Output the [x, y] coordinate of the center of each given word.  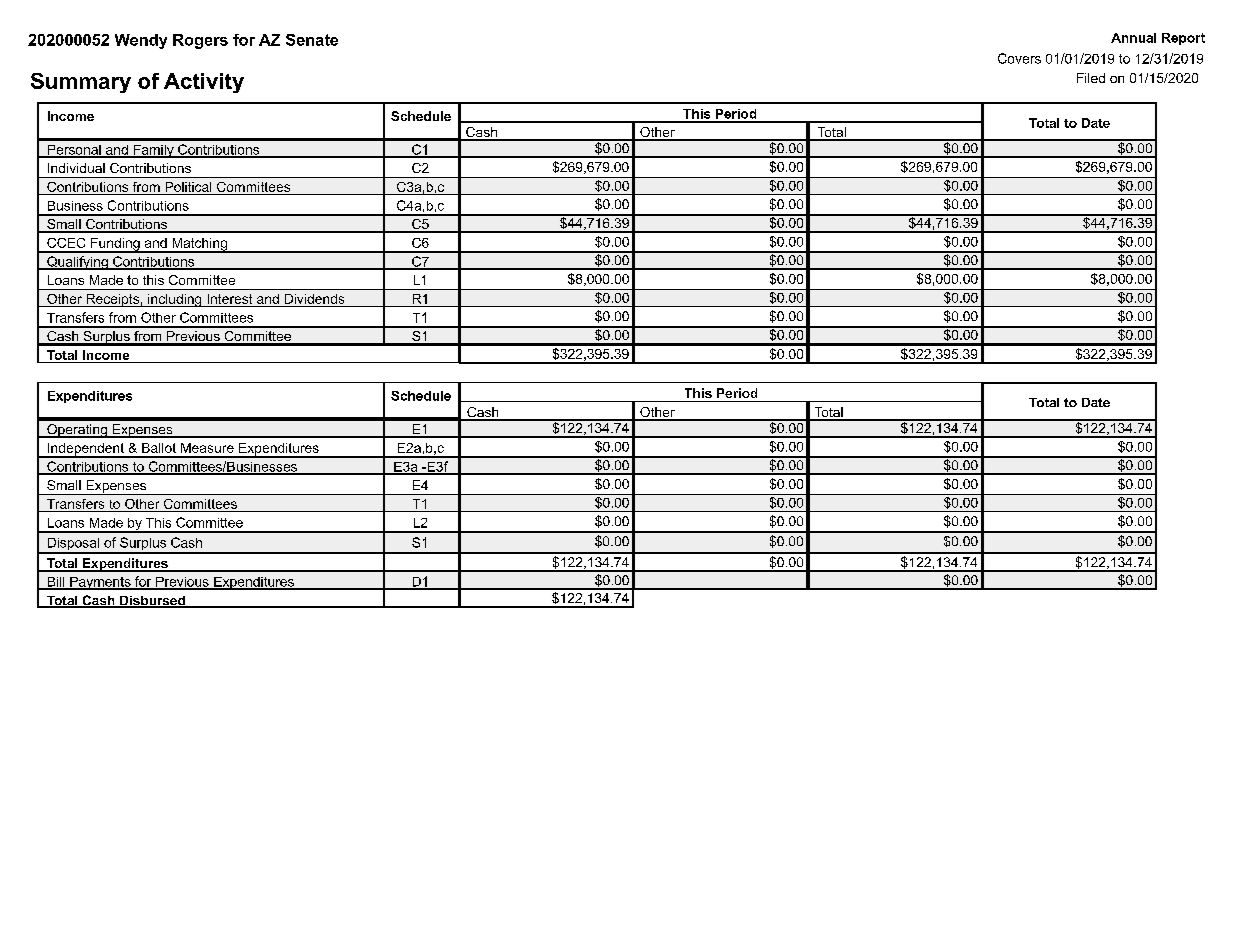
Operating [77, 431]
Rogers [200, 41]
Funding [115, 245]
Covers [1019, 58]
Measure [207, 448]
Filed [1091, 78]
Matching [199, 245]
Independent [86, 450]
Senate [312, 40]
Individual [76, 168]
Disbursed [152, 602]
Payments [100, 583]
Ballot [159, 448]
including [175, 300]
